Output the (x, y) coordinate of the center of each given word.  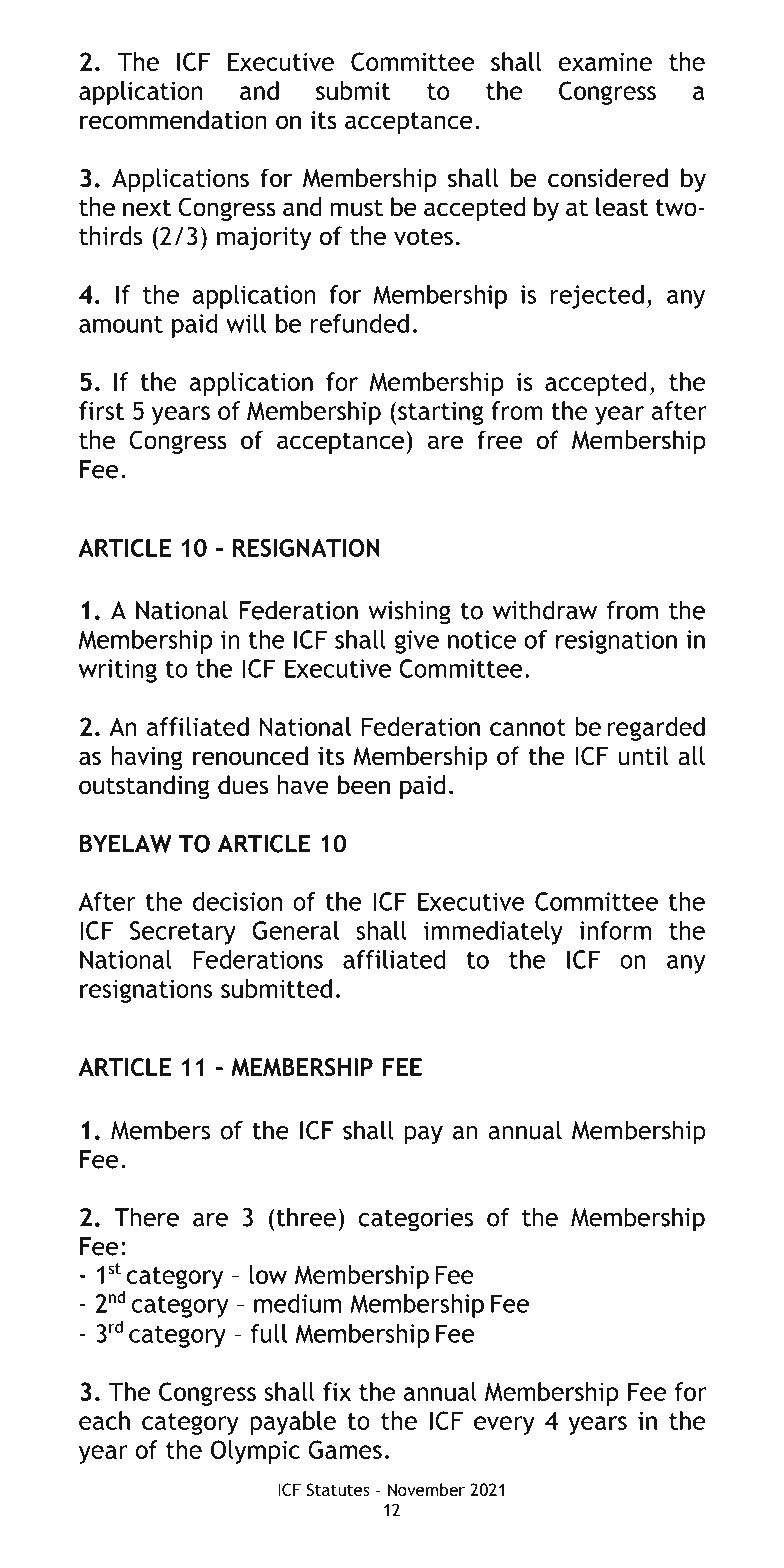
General (295, 930)
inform (615, 930)
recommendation (173, 120)
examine (605, 61)
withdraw (545, 610)
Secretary (183, 933)
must (356, 208)
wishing (409, 612)
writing (118, 671)
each (104, 1420)
